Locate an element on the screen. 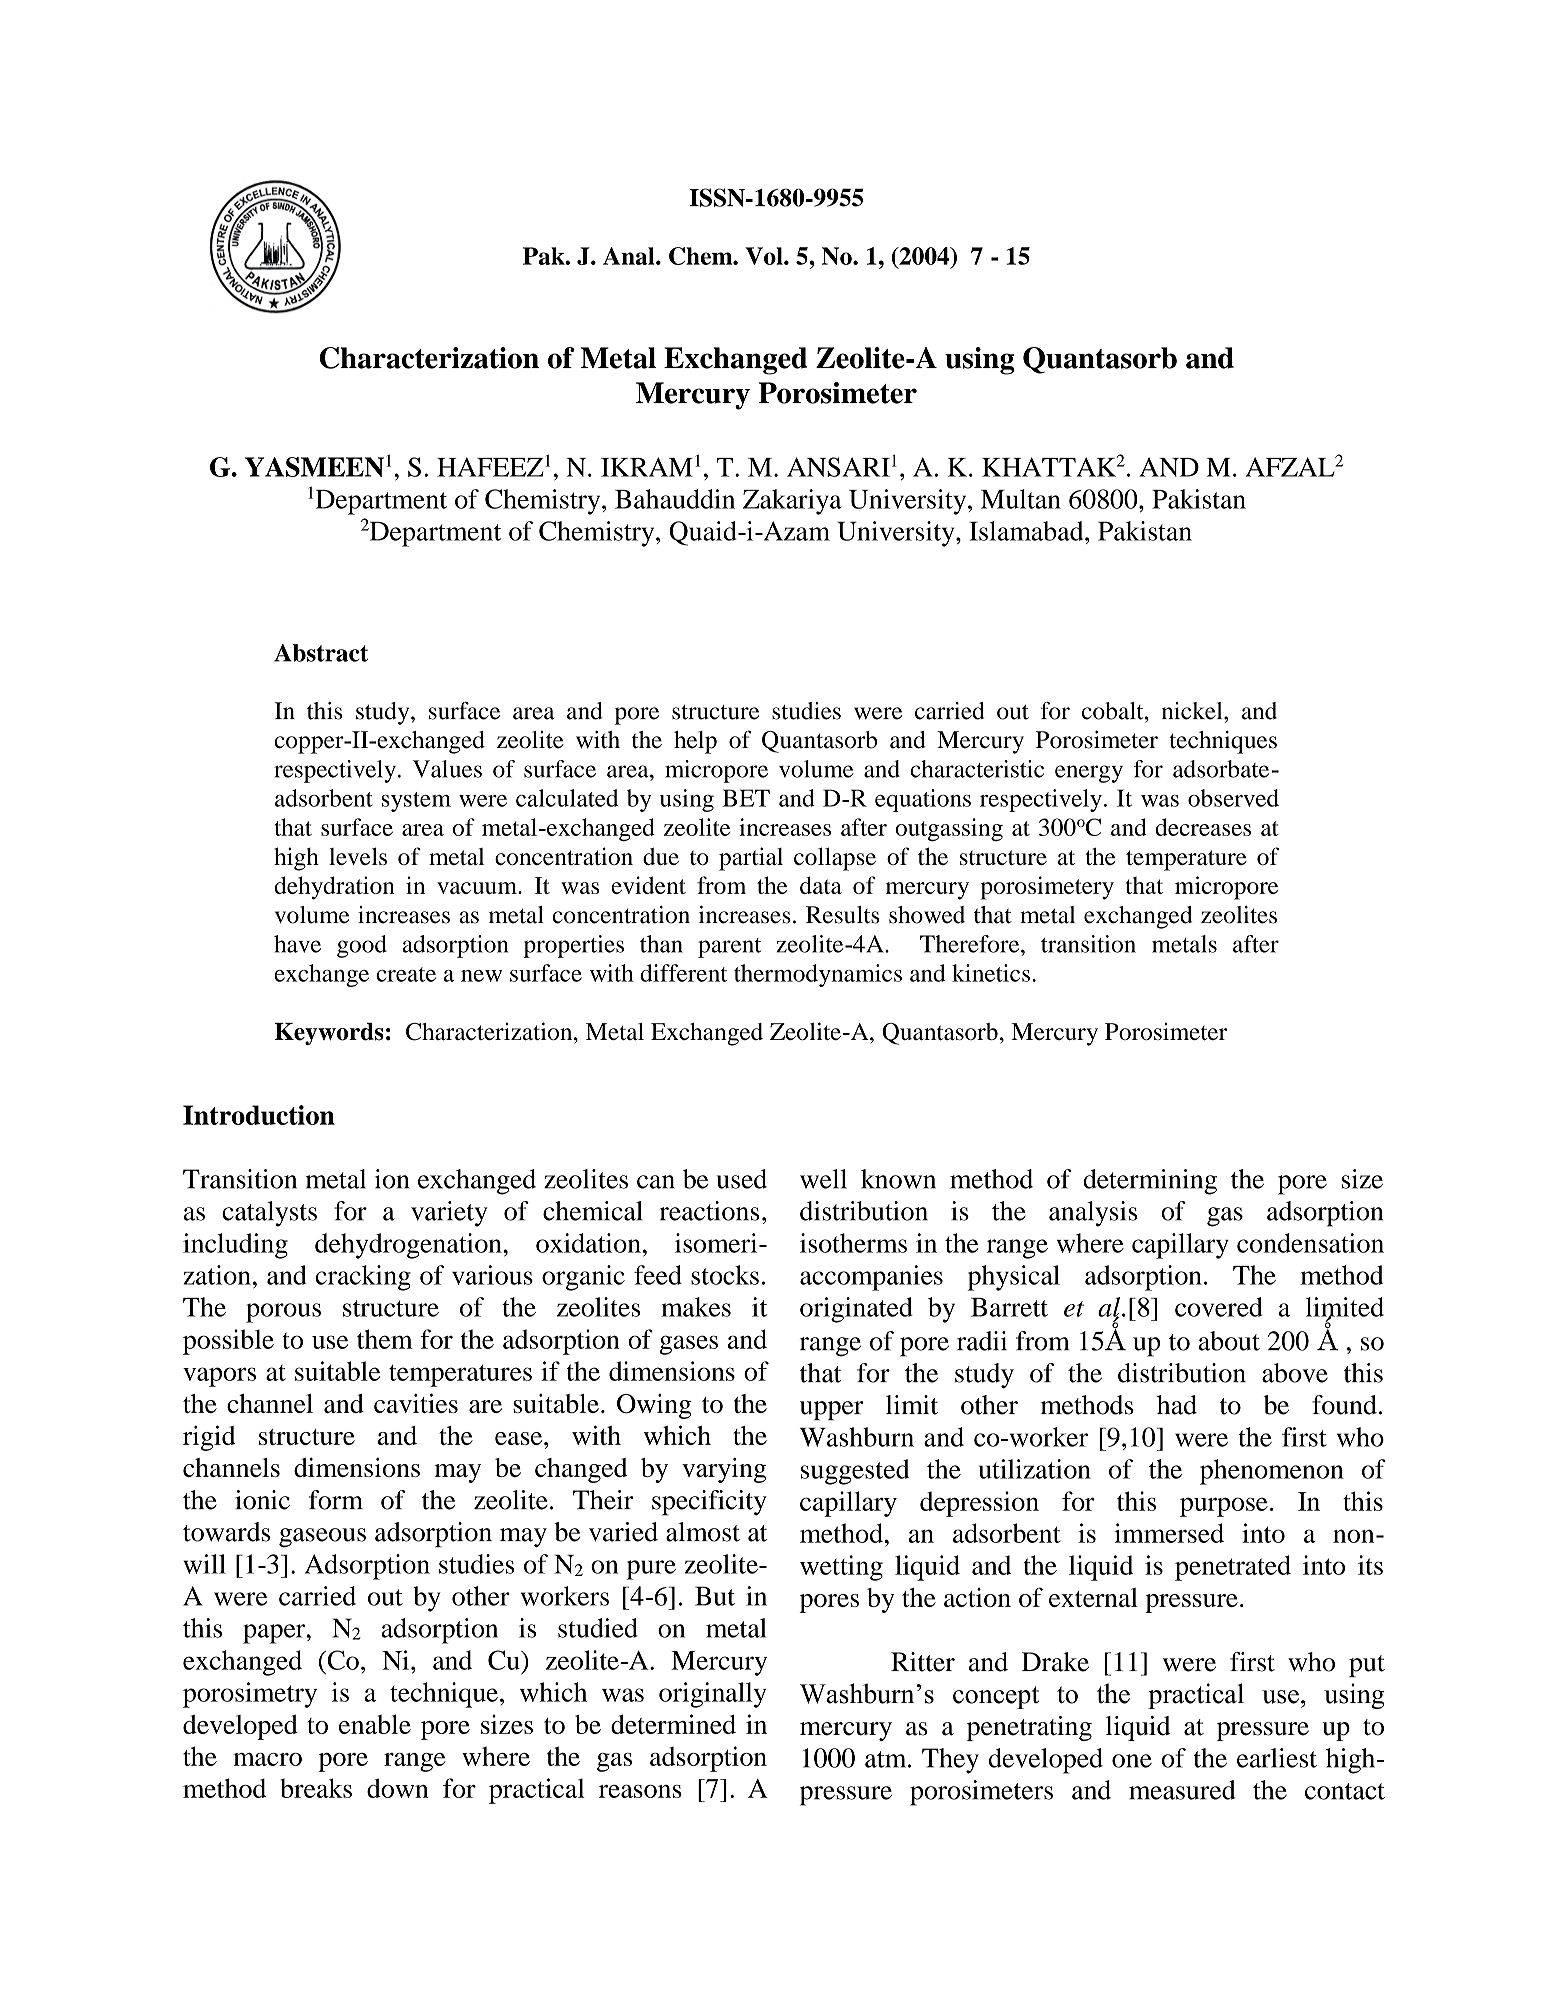 The image size is (1553, 2009). Abstract is located at coordinates (321, 653).
